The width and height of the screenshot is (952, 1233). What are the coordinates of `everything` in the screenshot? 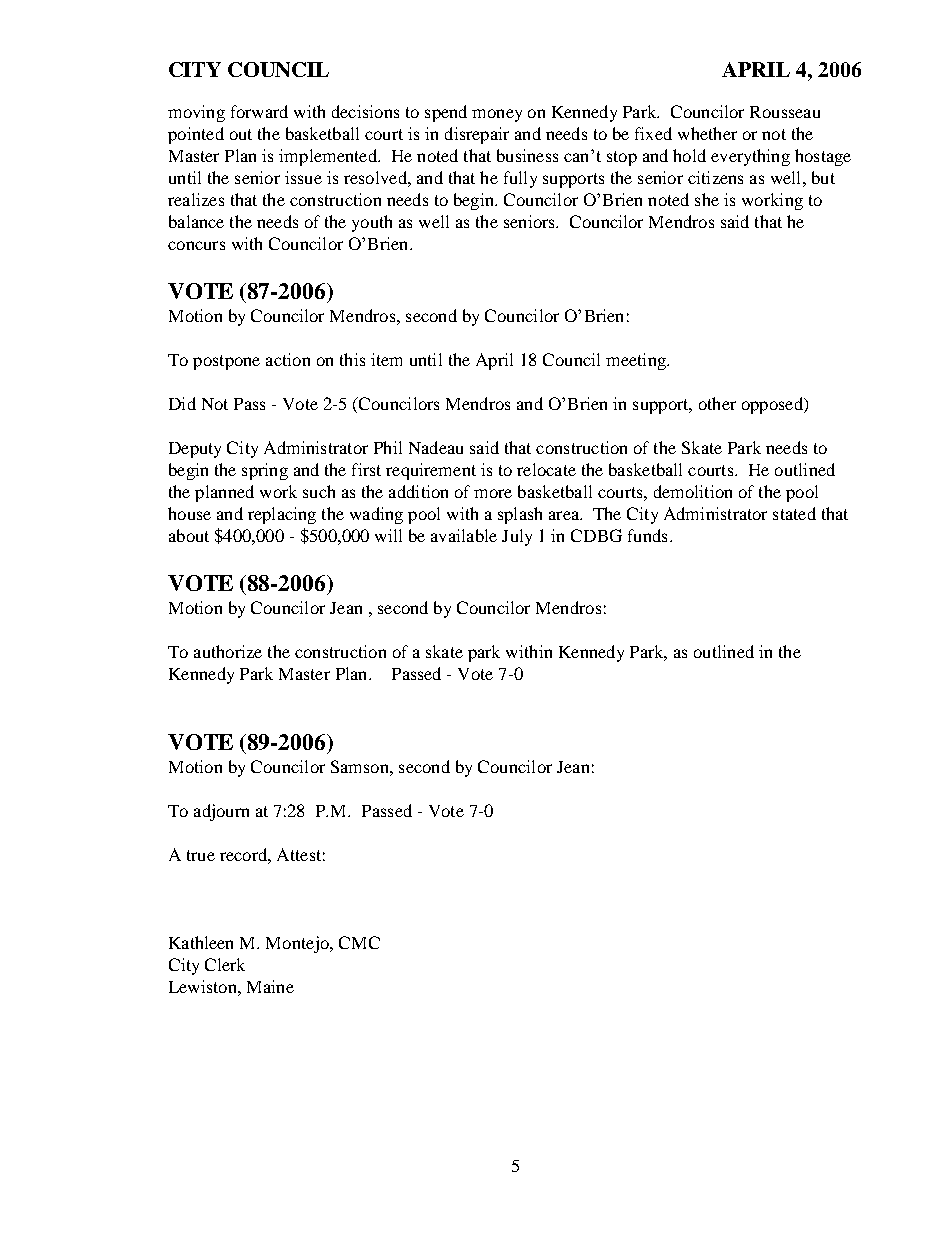 It's located at (750, 157).
